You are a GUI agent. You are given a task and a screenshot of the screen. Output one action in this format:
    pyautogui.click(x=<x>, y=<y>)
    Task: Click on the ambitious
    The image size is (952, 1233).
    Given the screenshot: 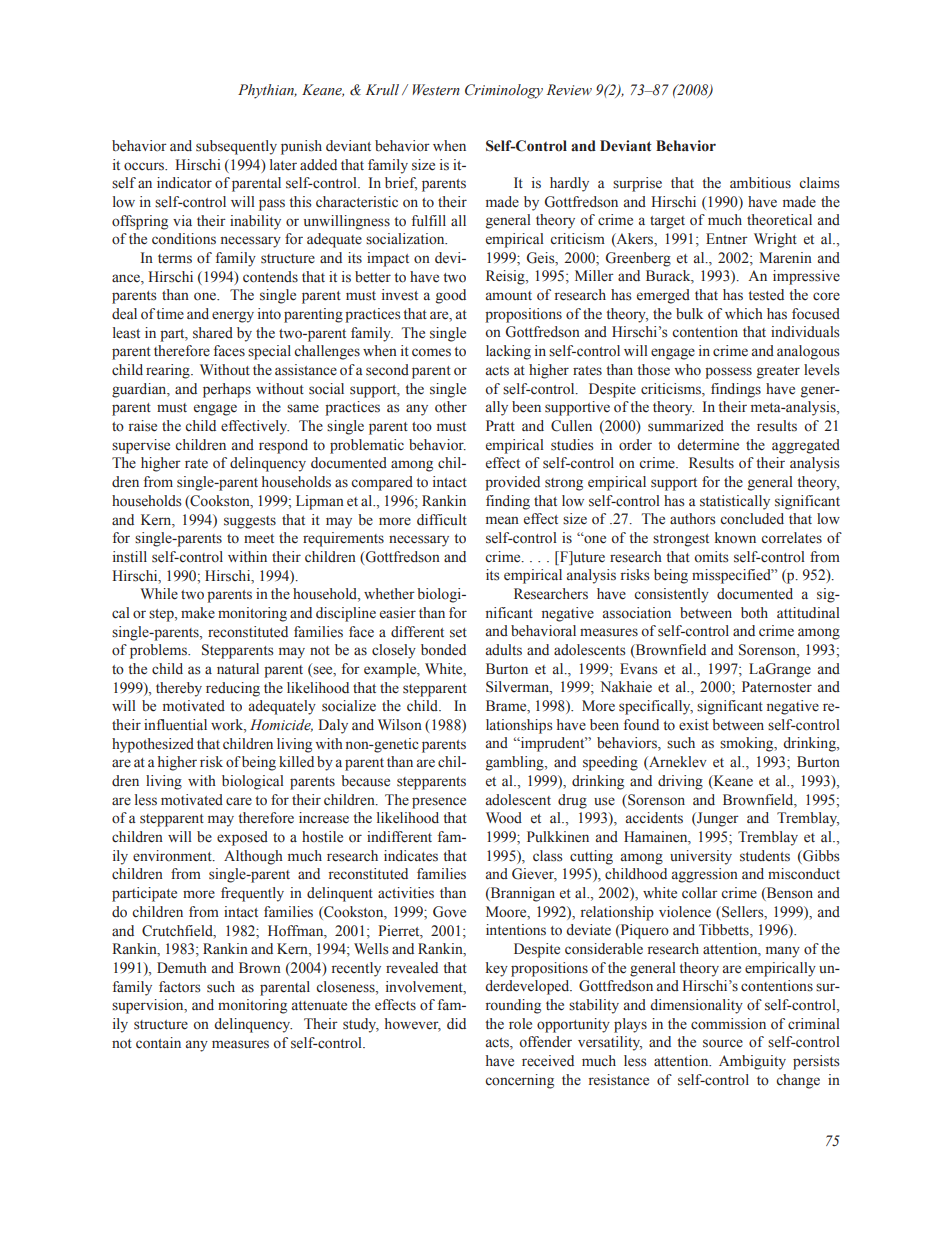 What is the action you would take?
    pyautogui.click(x=760, y=182)
